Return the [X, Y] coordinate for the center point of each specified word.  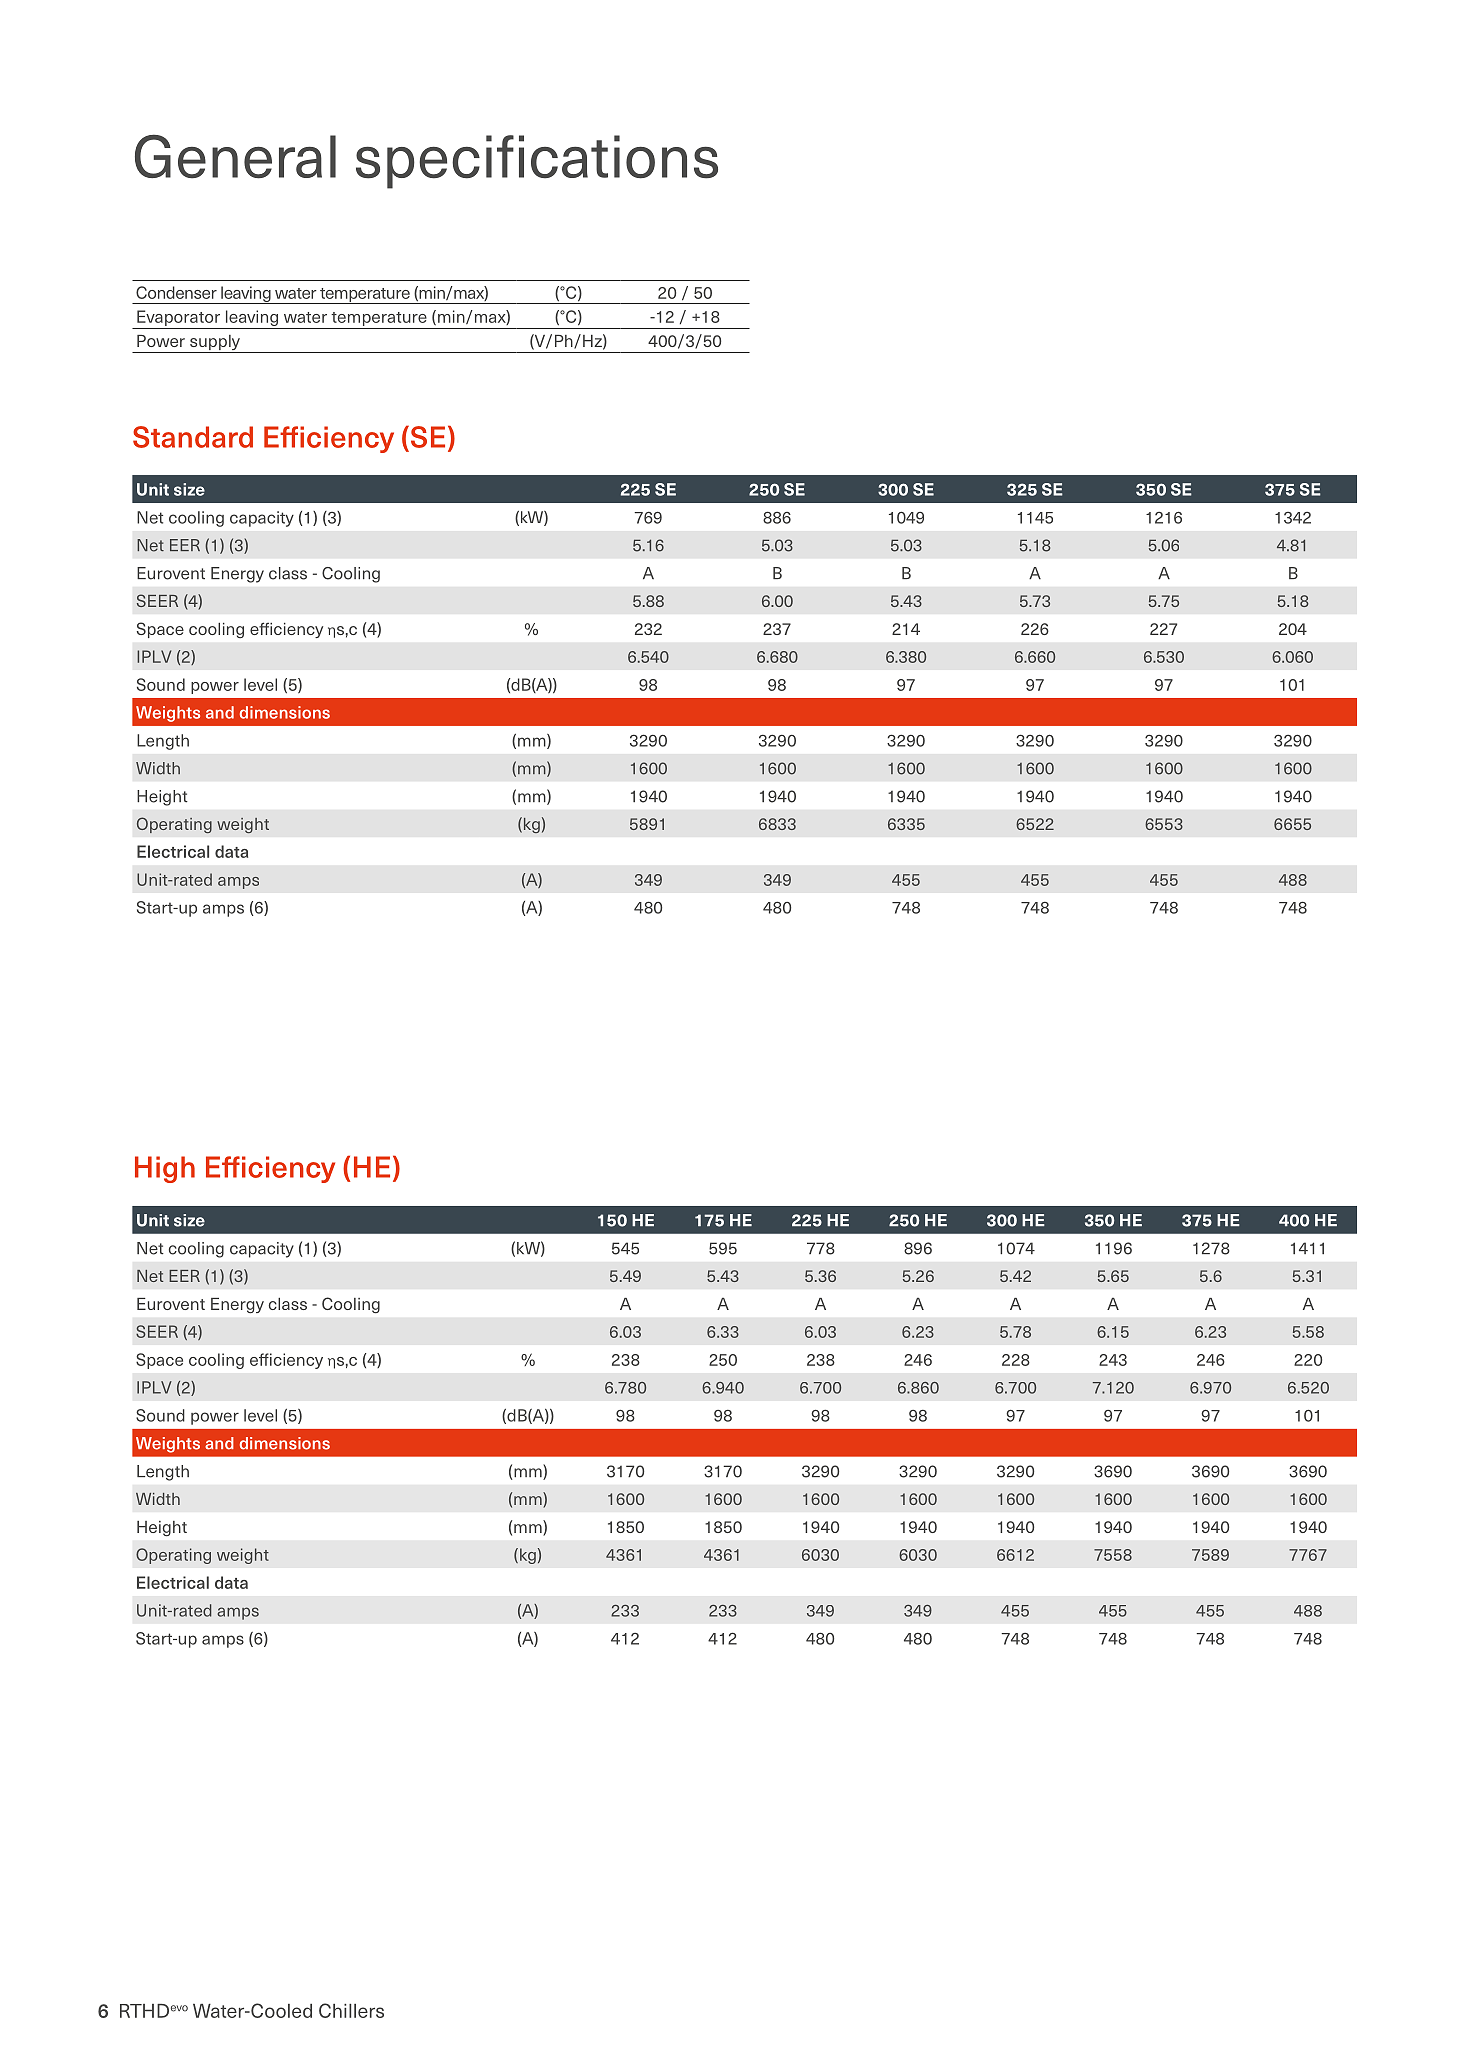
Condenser [176, 292]
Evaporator [178, 318]
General [235, 156]
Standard [193, 437]
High [165, 1169]
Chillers [351, 2010]
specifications [537, 162]
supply [215, 344]
